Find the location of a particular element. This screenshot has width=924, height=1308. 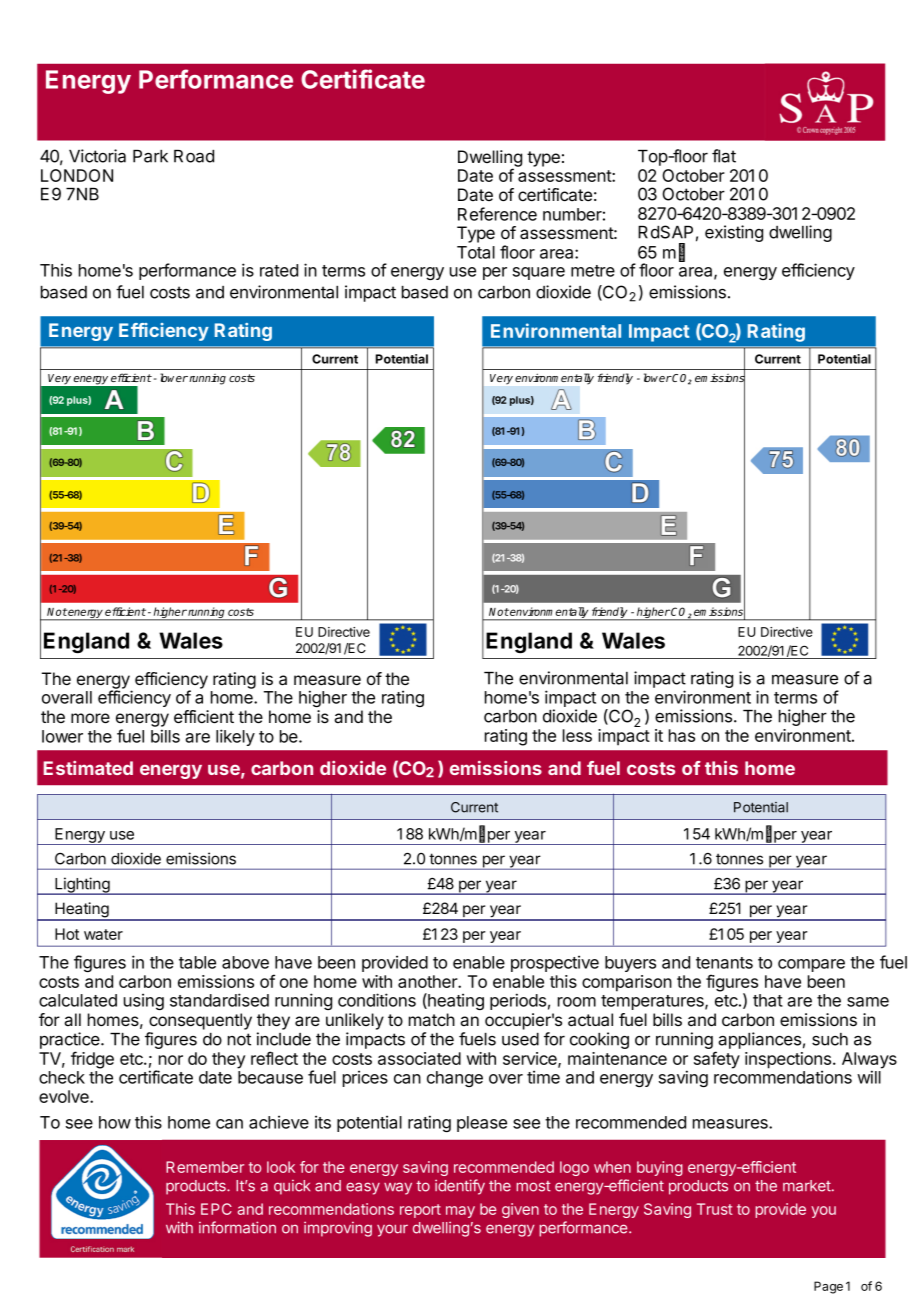

square is located at coordinates (539, 273).
